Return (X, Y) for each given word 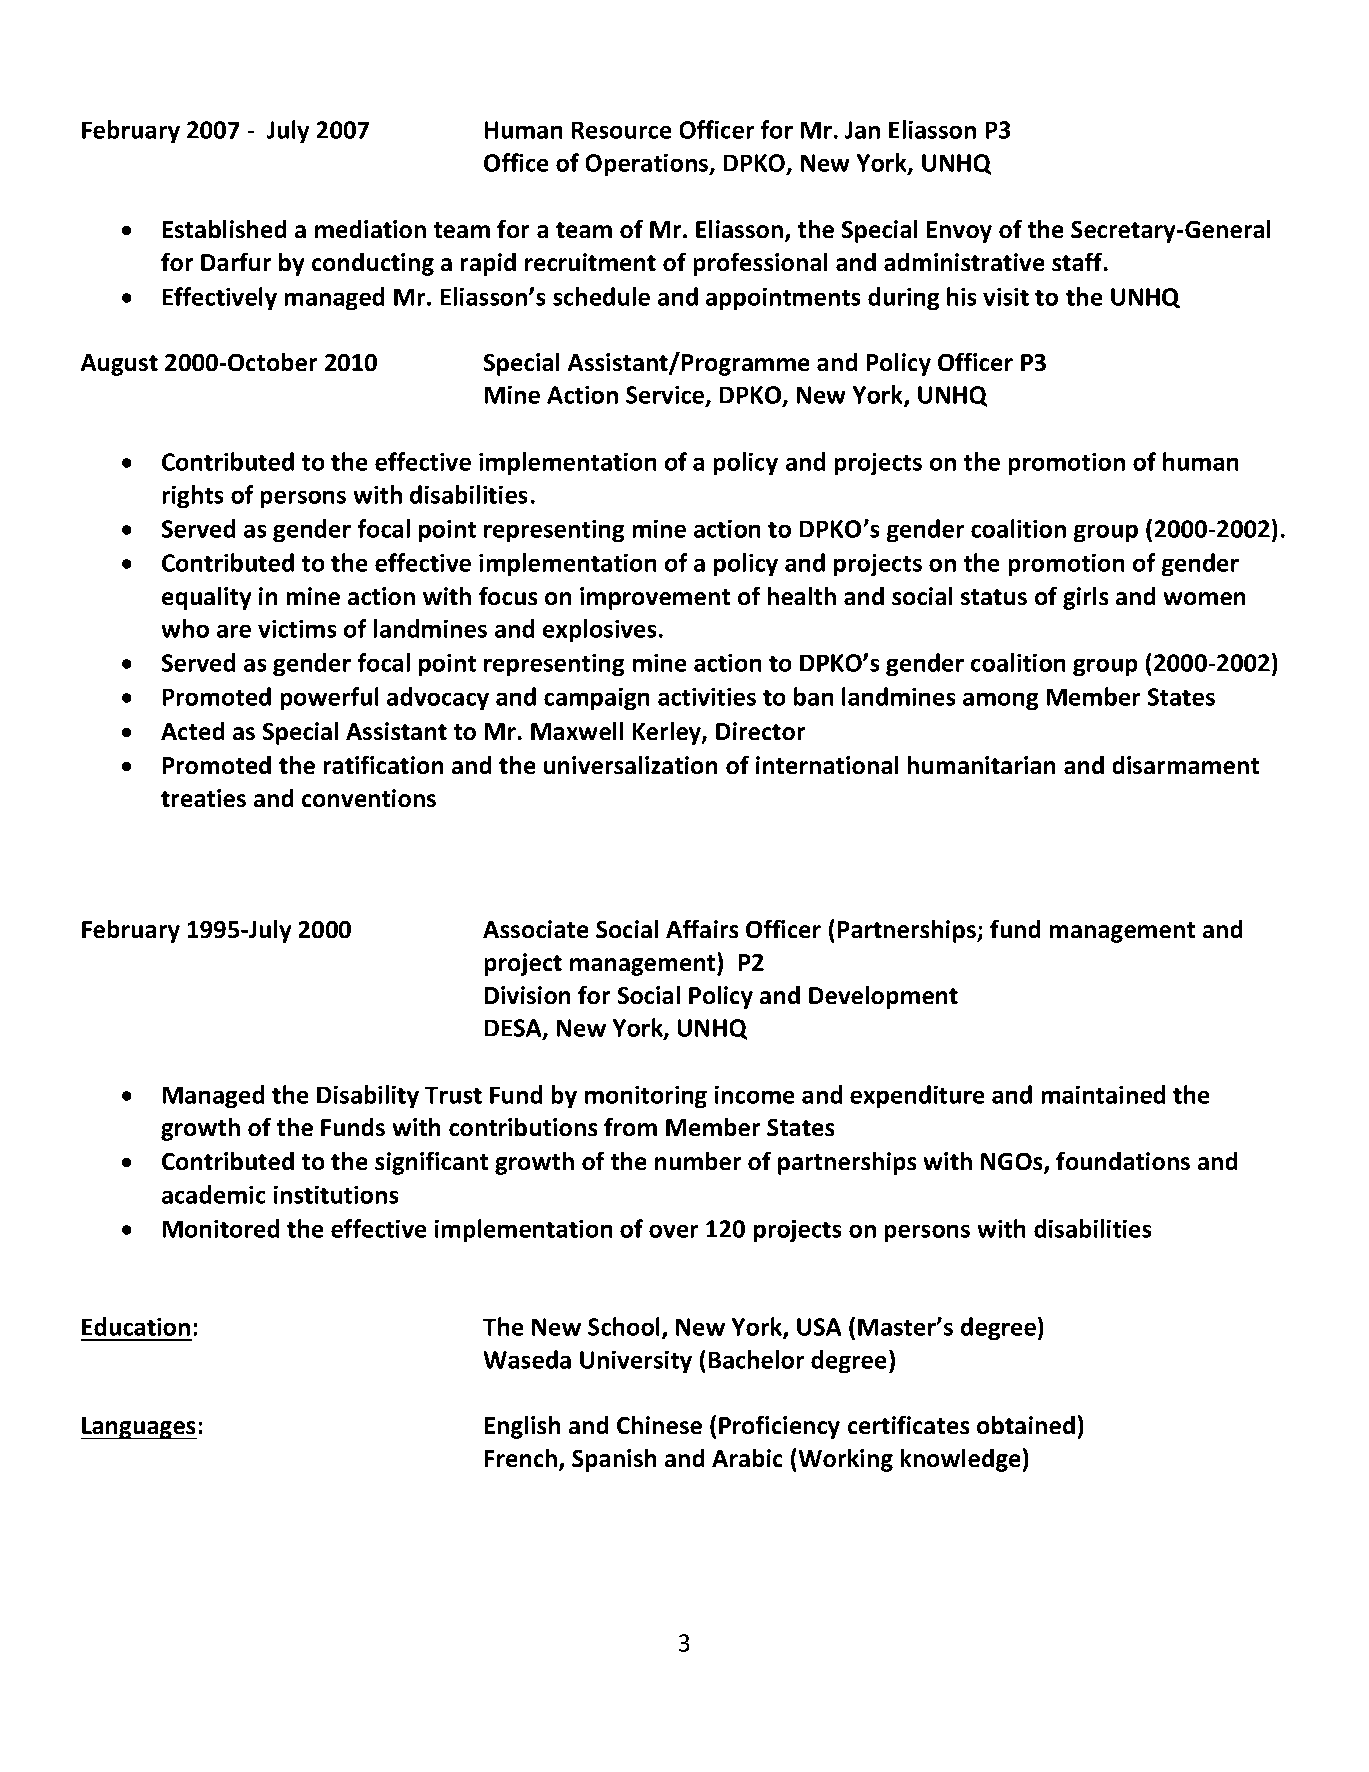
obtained (1026, 1425)
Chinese (659, 1425)
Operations (648, 165)
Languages (138, 1428)
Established (225, 229)
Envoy (959, 232)
